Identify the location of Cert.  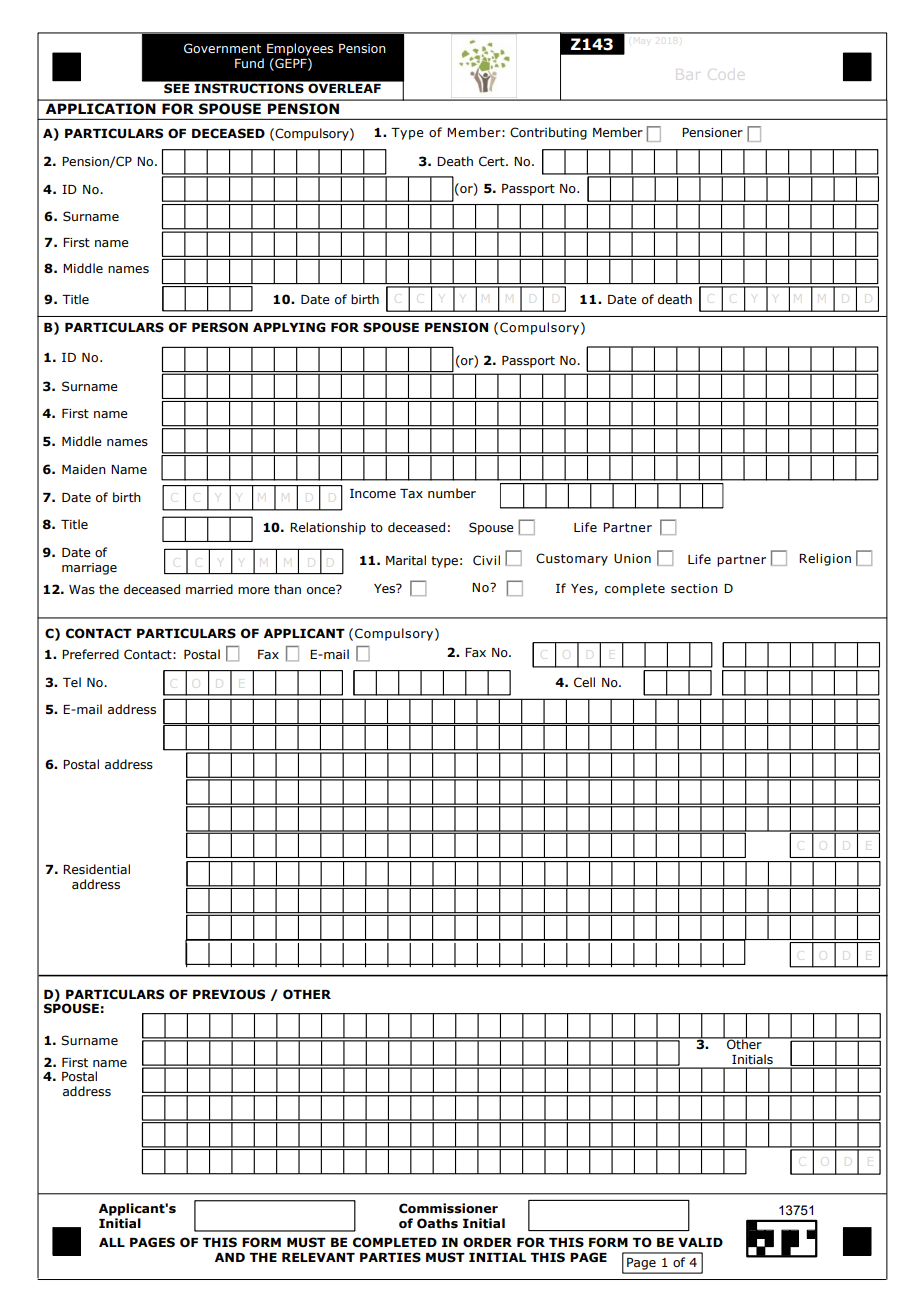
(493, 161).
